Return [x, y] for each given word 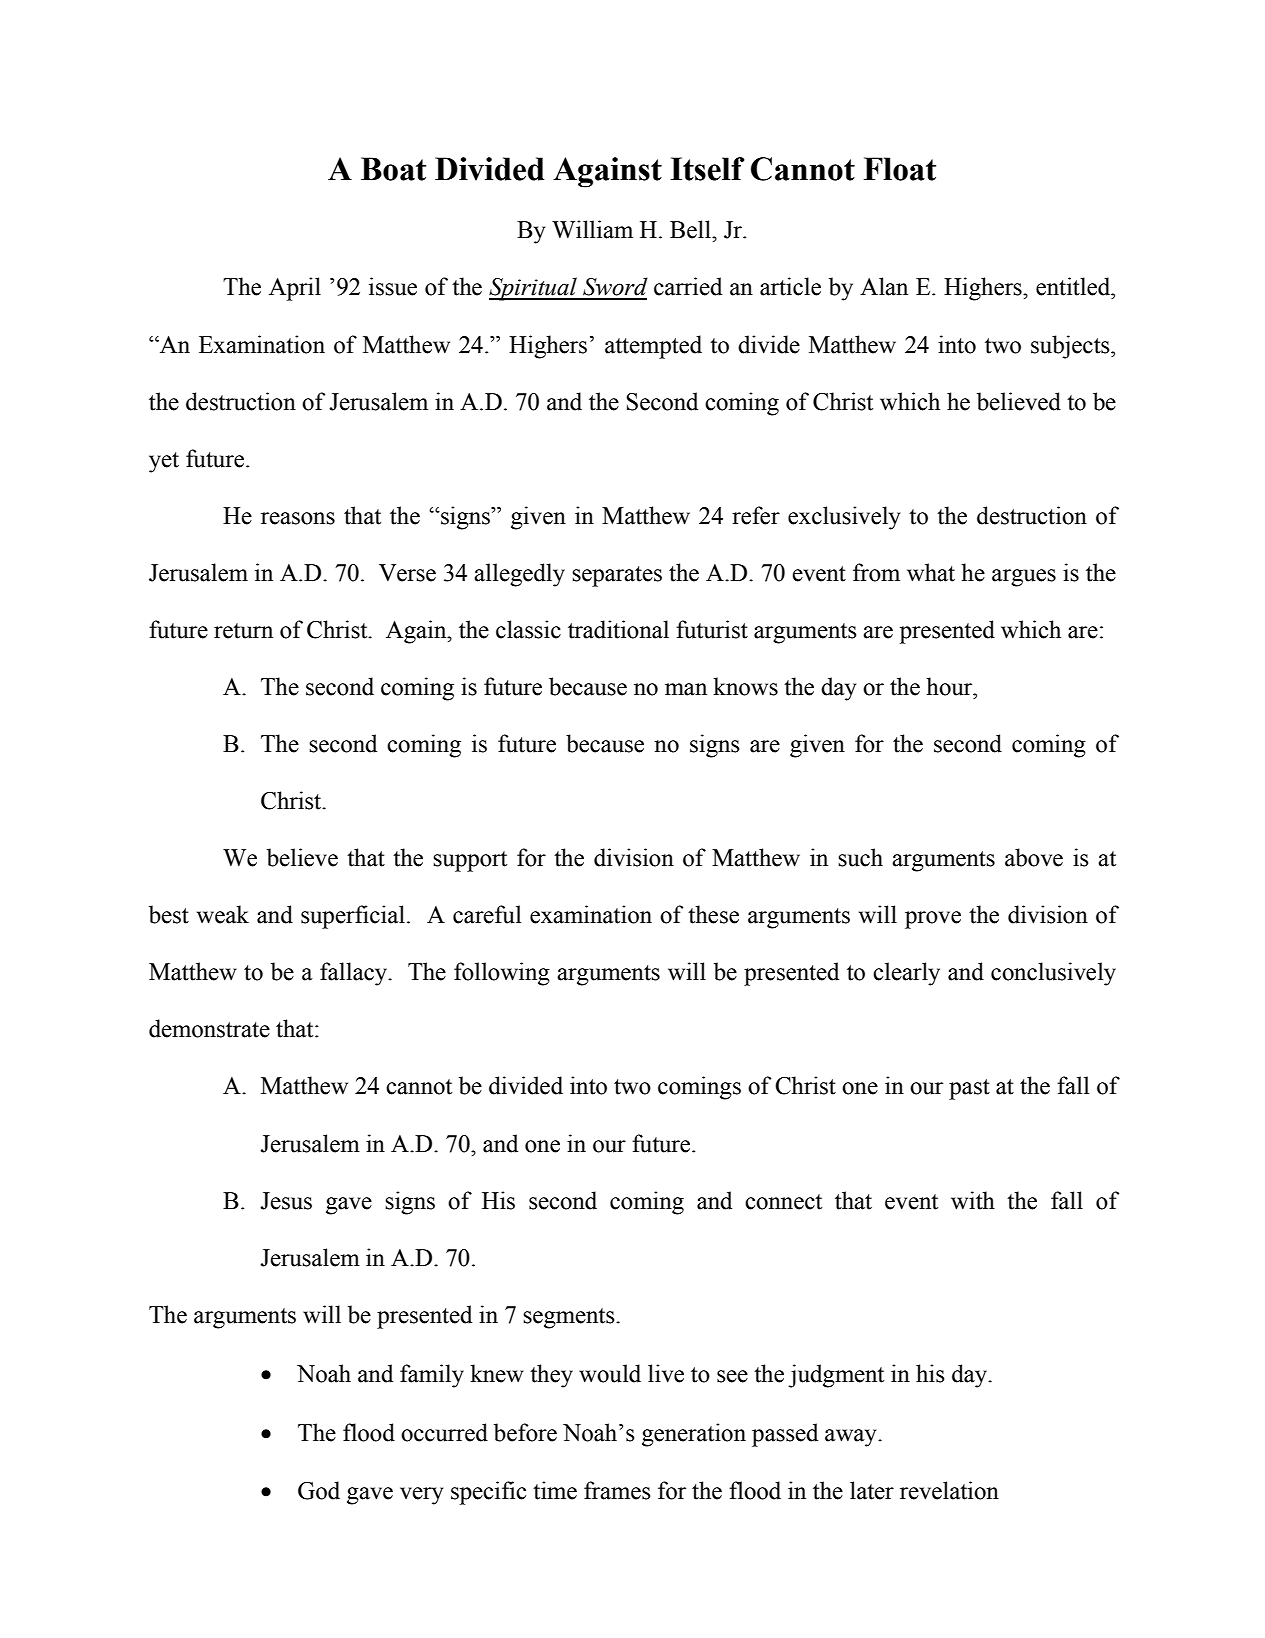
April [295, 289]
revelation [949, 1490]
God [319, 1490]
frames [617, 1490]
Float [900, 169]
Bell [691, 229]
